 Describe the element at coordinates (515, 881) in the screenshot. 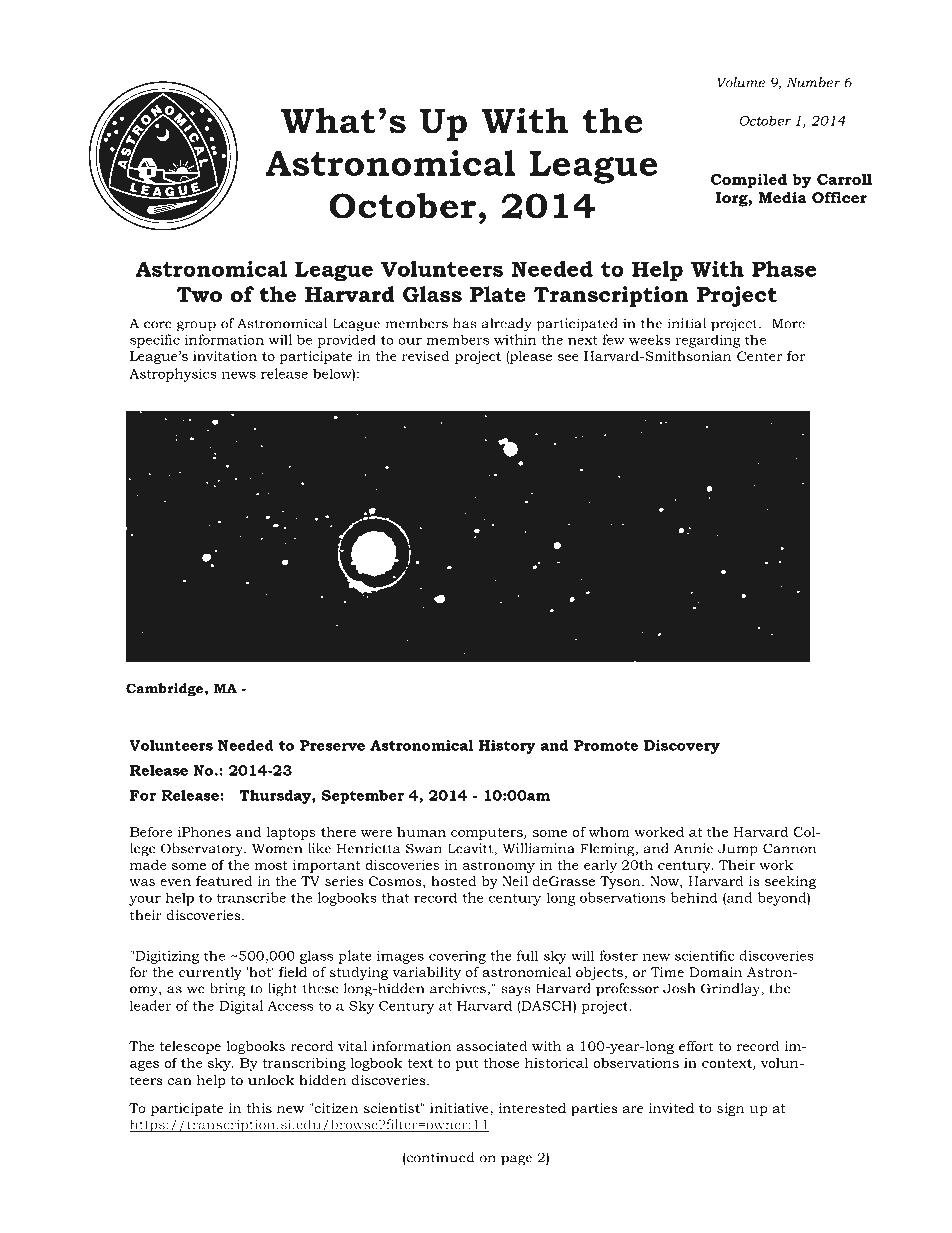

I see `Neil` at that location.
